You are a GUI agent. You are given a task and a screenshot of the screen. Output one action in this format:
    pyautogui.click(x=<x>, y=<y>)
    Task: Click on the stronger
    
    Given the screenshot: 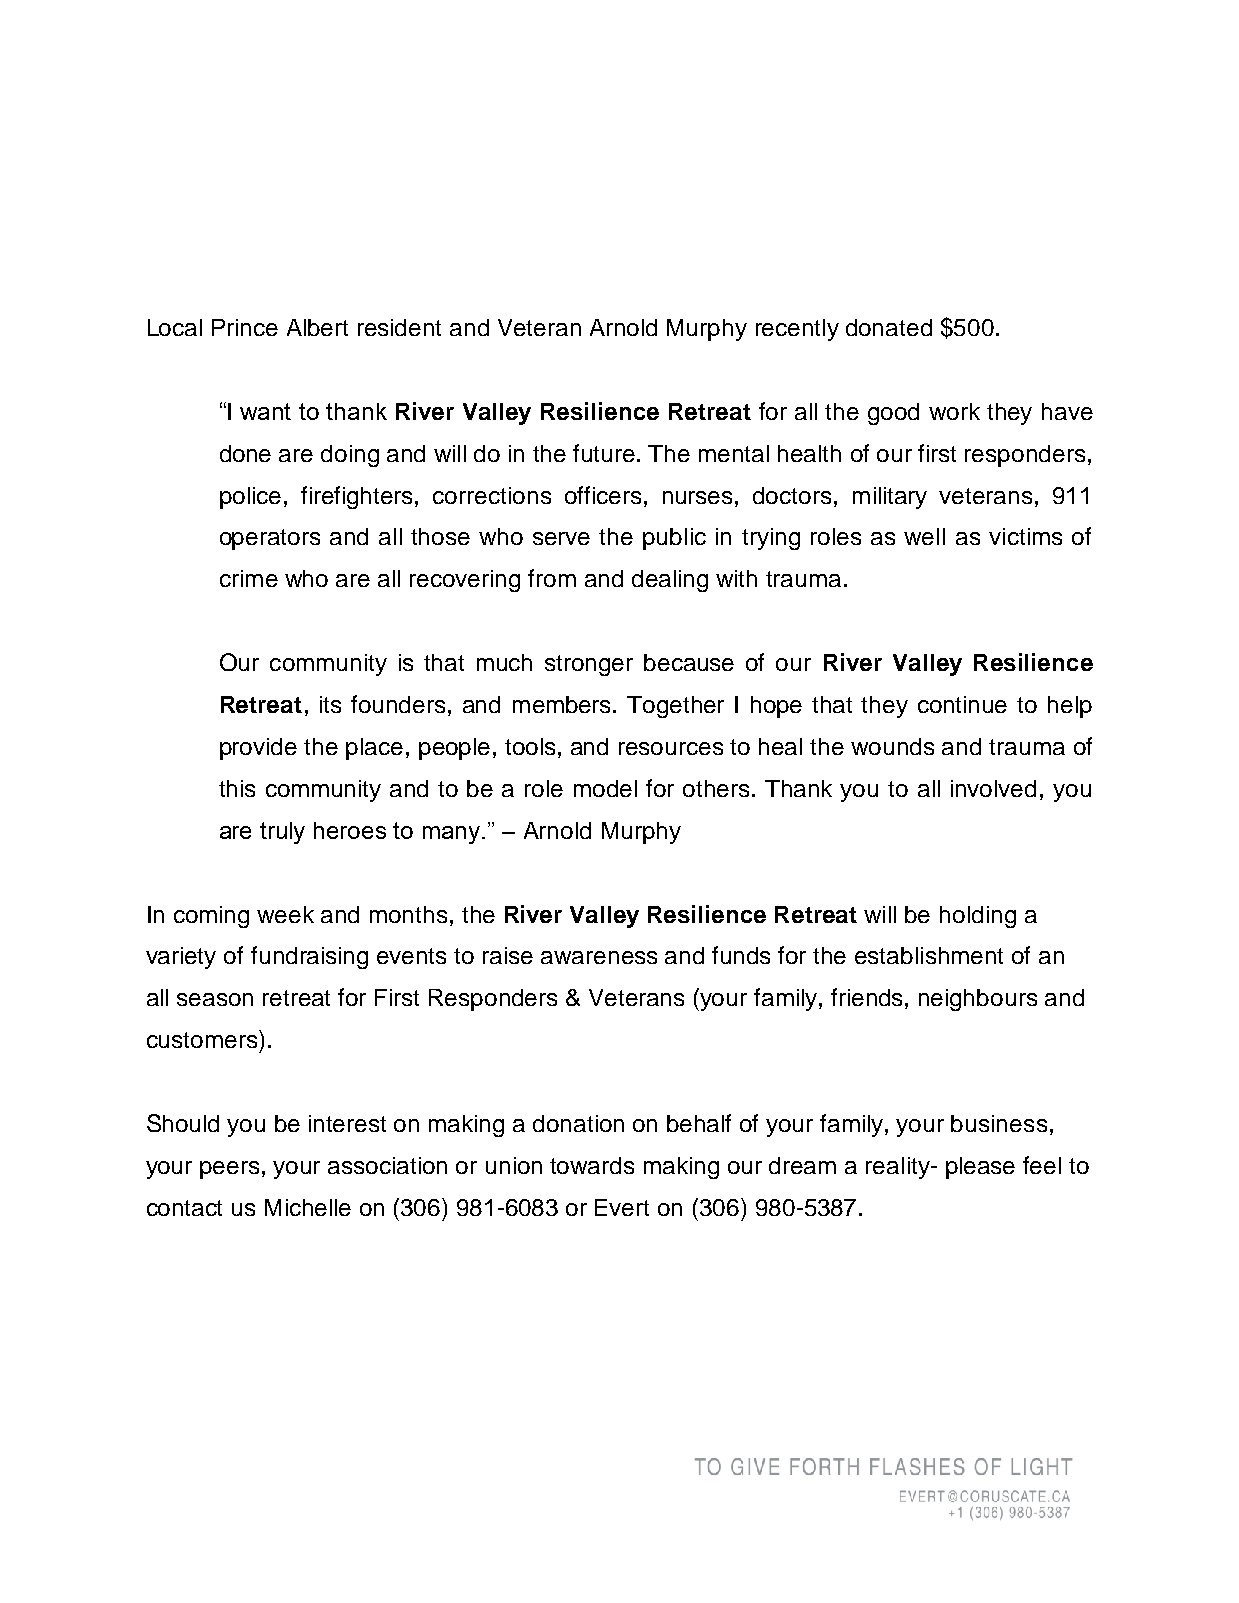 What is the action you would take?
    pyautogui.click(x=589, y=665)
